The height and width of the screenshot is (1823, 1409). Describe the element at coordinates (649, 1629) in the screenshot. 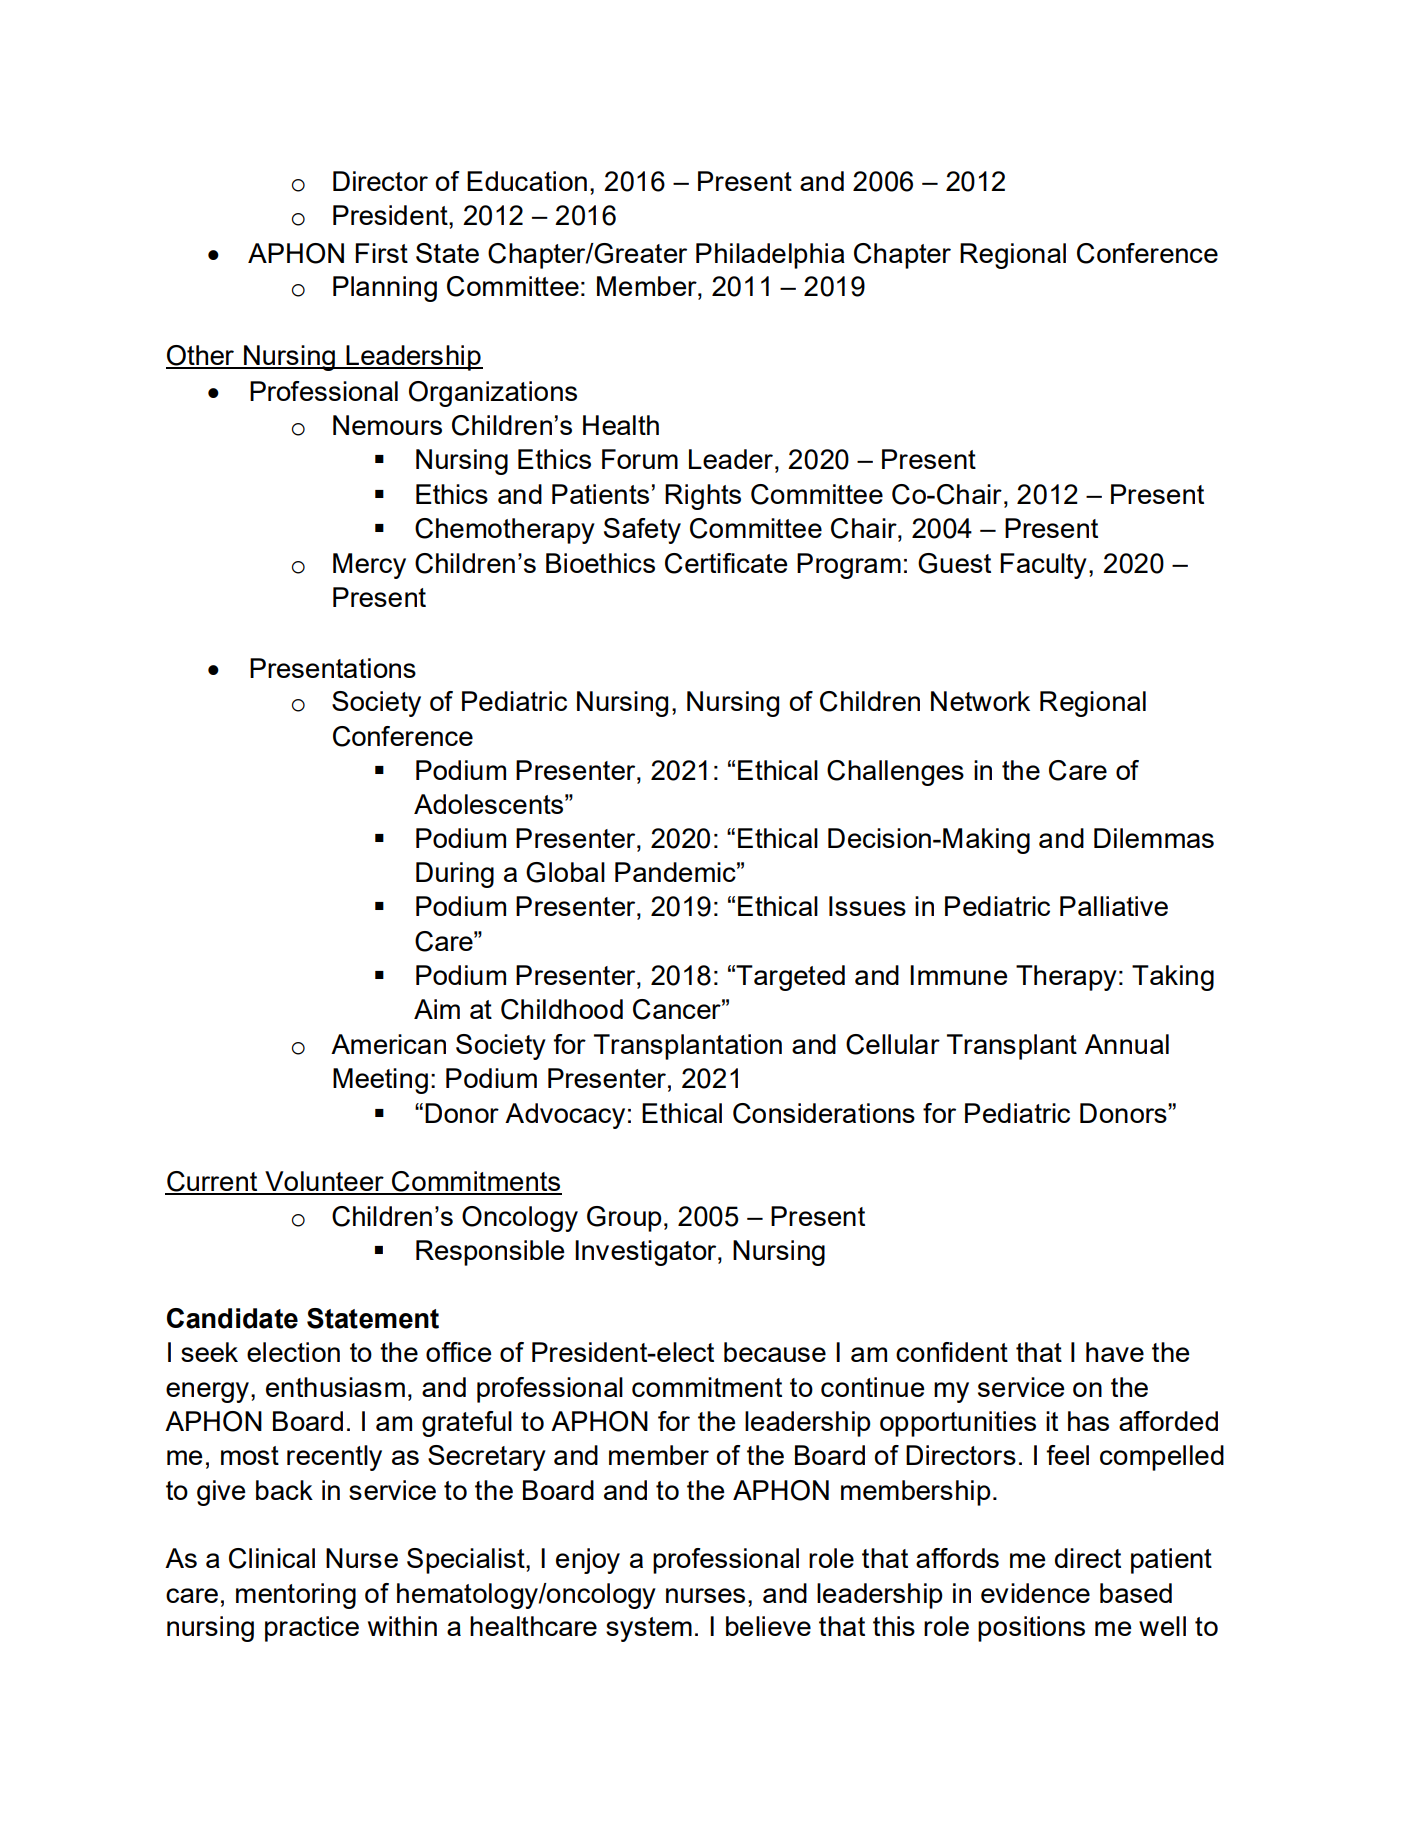

I see `system` at that location.
